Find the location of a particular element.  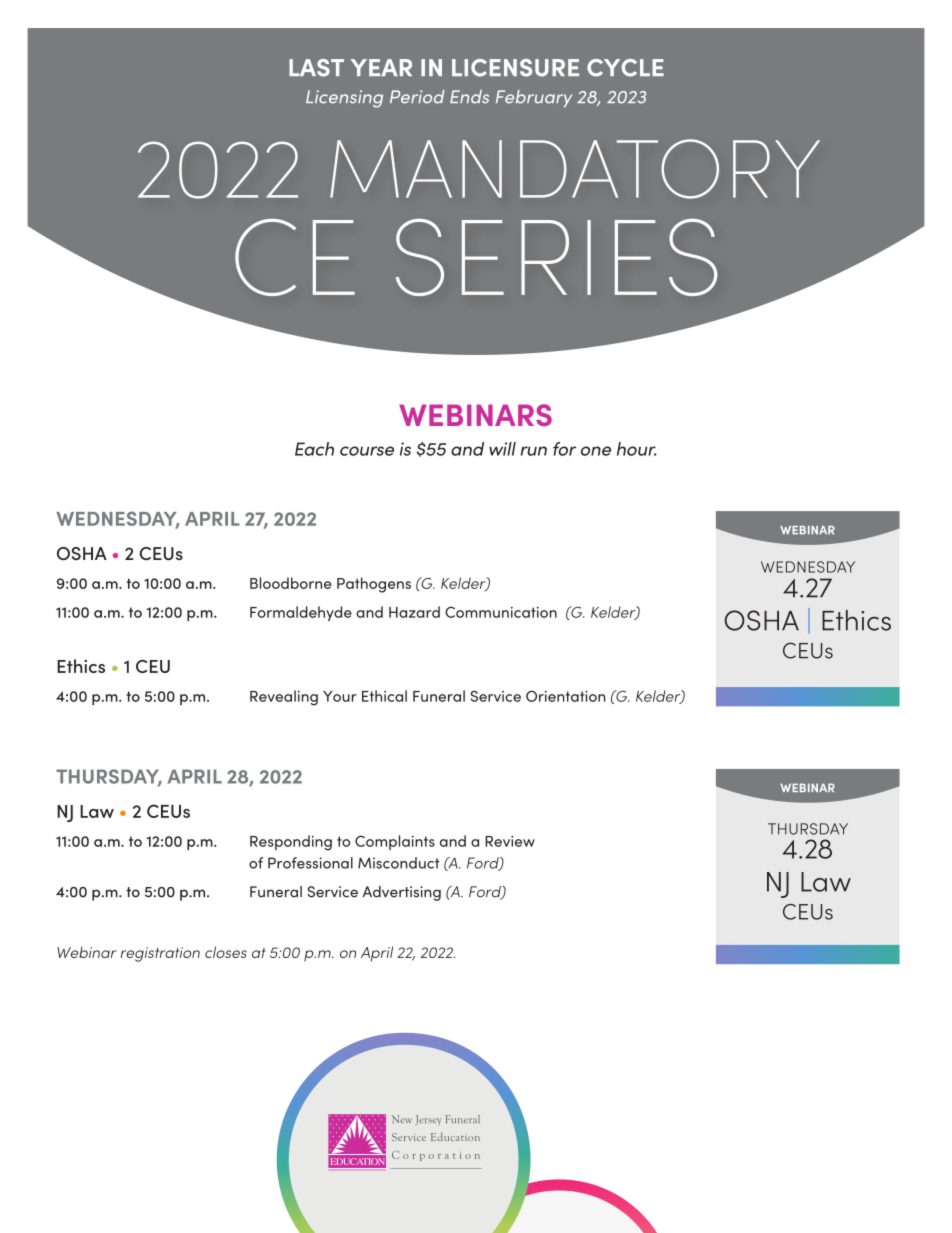

Revealing is located at coordinates (284, 698).
